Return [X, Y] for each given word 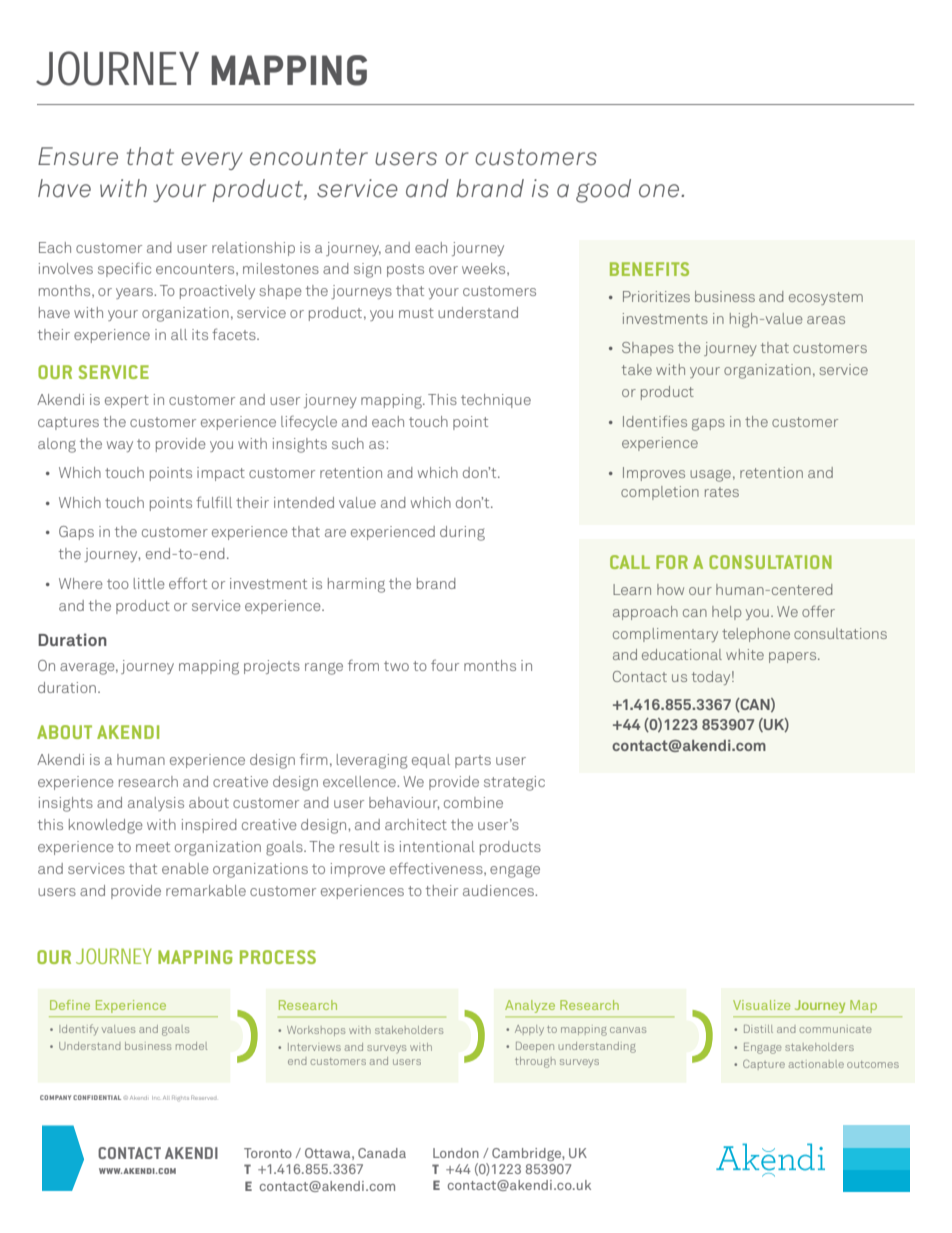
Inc [156, 1098]
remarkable [206, 890]
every [212, 161]
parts [473, 761]
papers [794, 657]
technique [496, 401]
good [603, 191]
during [462, 533]
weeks [485, 269]
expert [127, 401]
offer [818, 611]
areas [826, 320]
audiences [499, 890]
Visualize [761, 1005]
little [149, 583]
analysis [156, 804]
